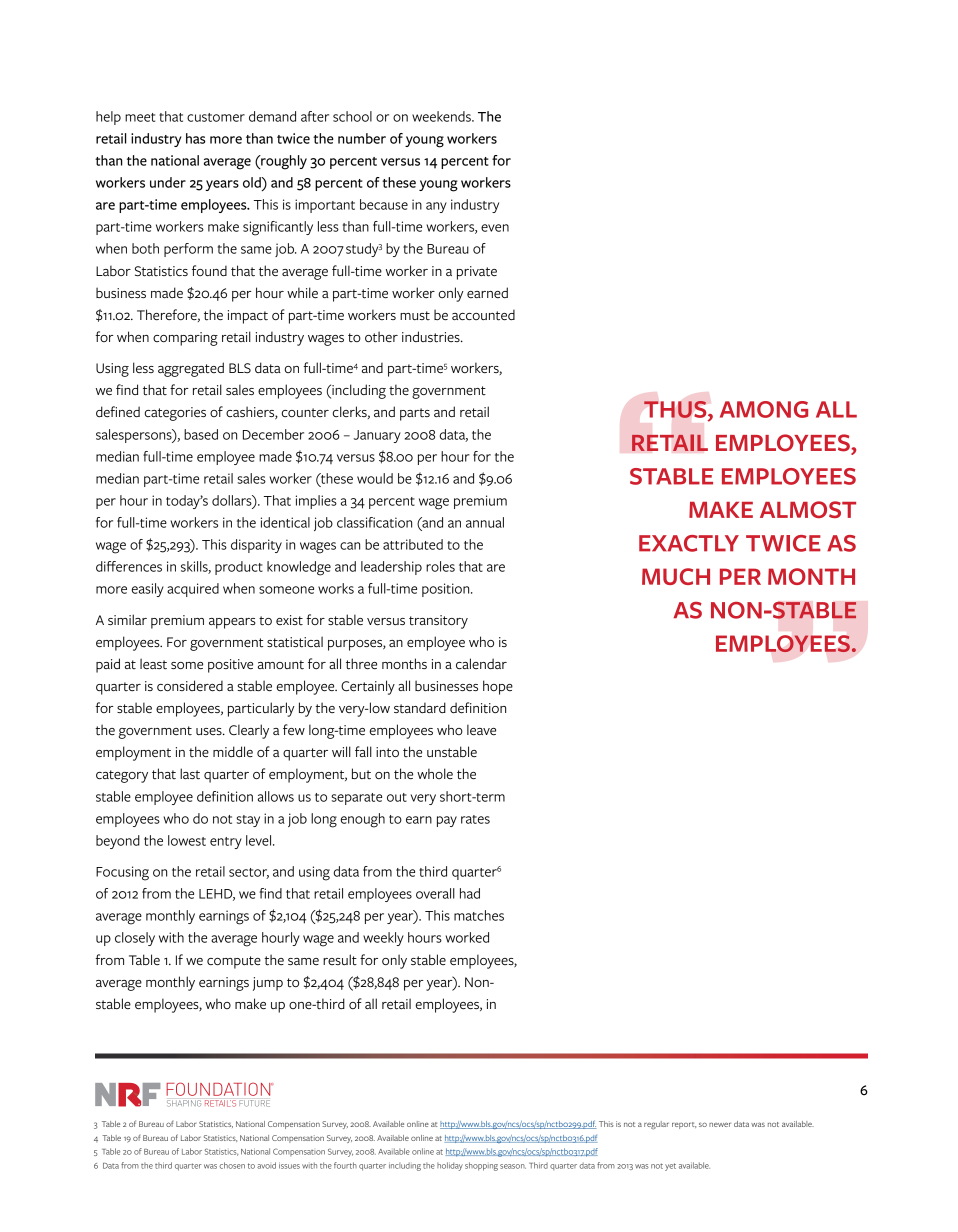  What do you see at coordinates (438, 622) in the screenshot?
I see `transitory` at bounding box center [438, 622].
